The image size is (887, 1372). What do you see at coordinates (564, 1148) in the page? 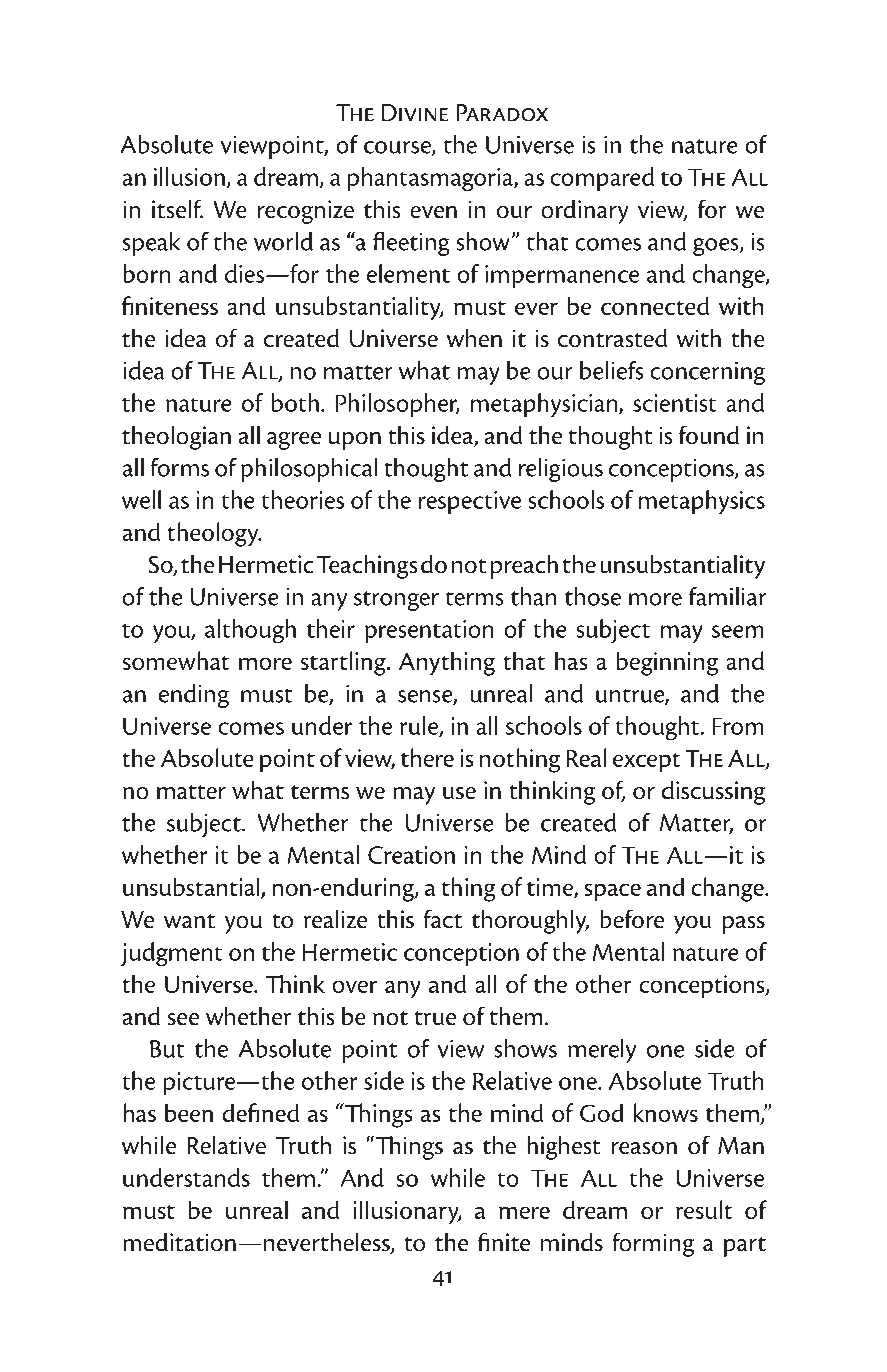
I see `highest` at bounding box center [564, 1148].
